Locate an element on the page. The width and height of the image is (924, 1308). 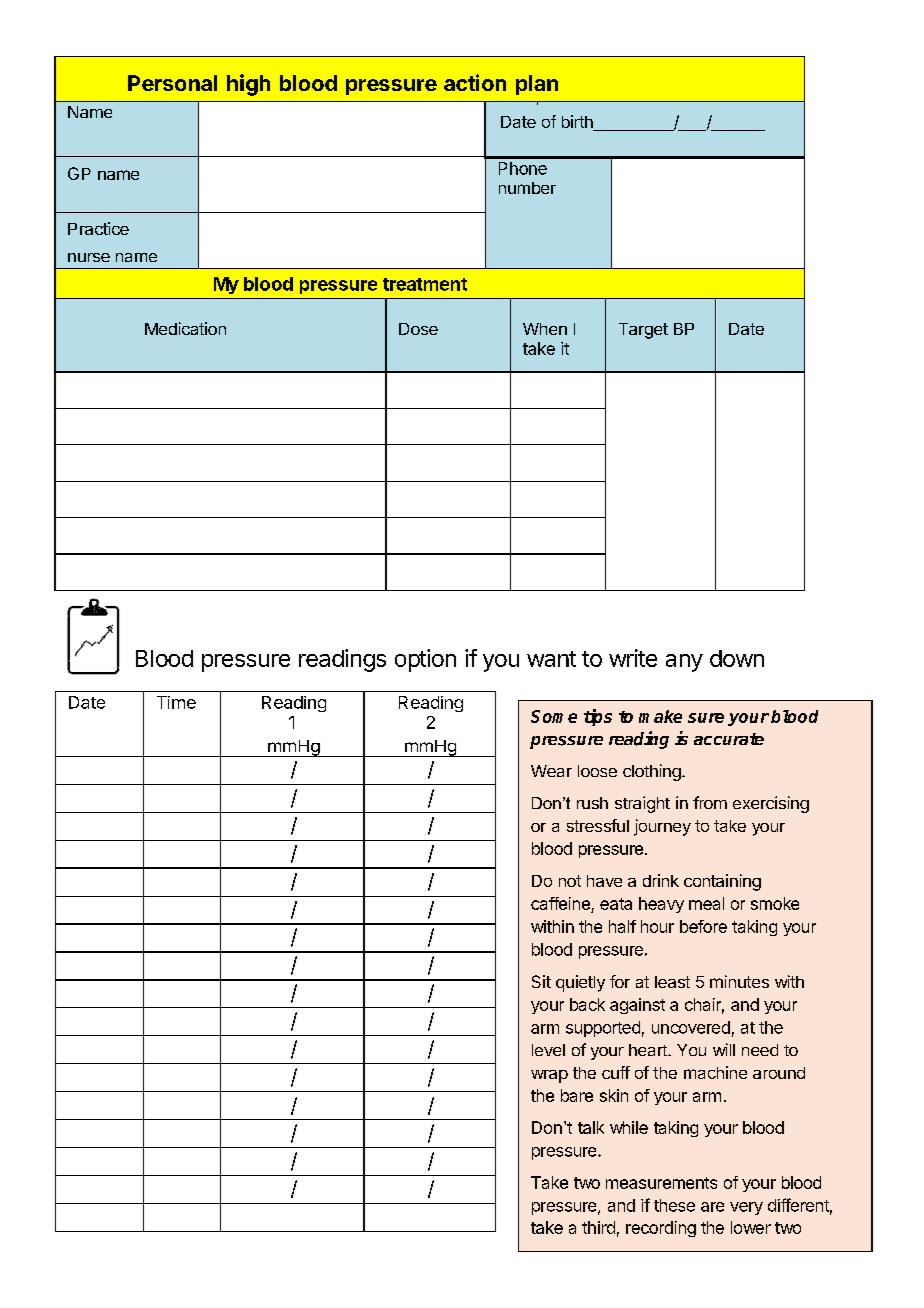
Target is located at coordinates (643, 331).
